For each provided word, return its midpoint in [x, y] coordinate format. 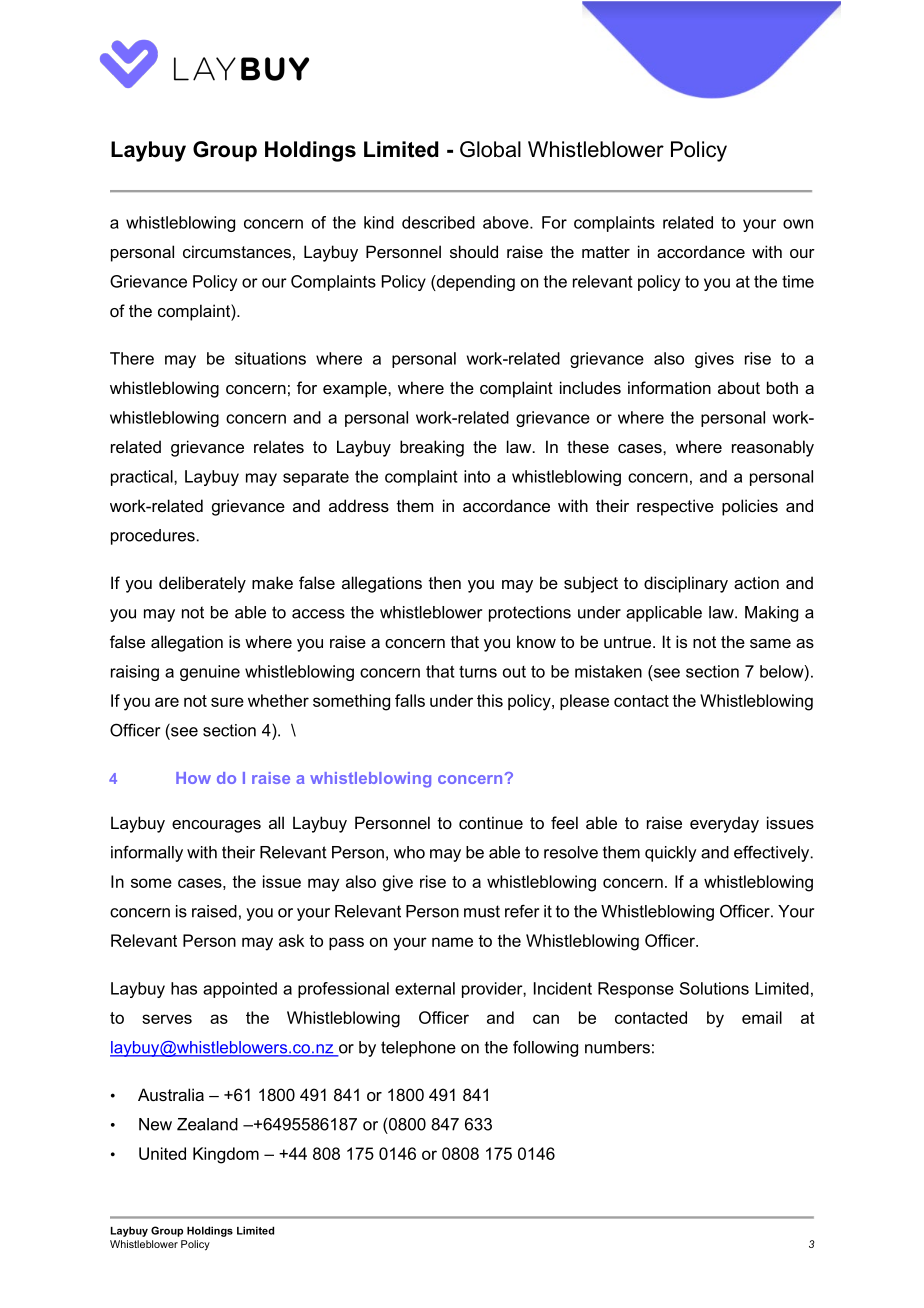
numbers [617, 1047]
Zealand [207, 1124]
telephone [418, 1049]
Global [490, 149]
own [798, 224]
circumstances [237, 251]
